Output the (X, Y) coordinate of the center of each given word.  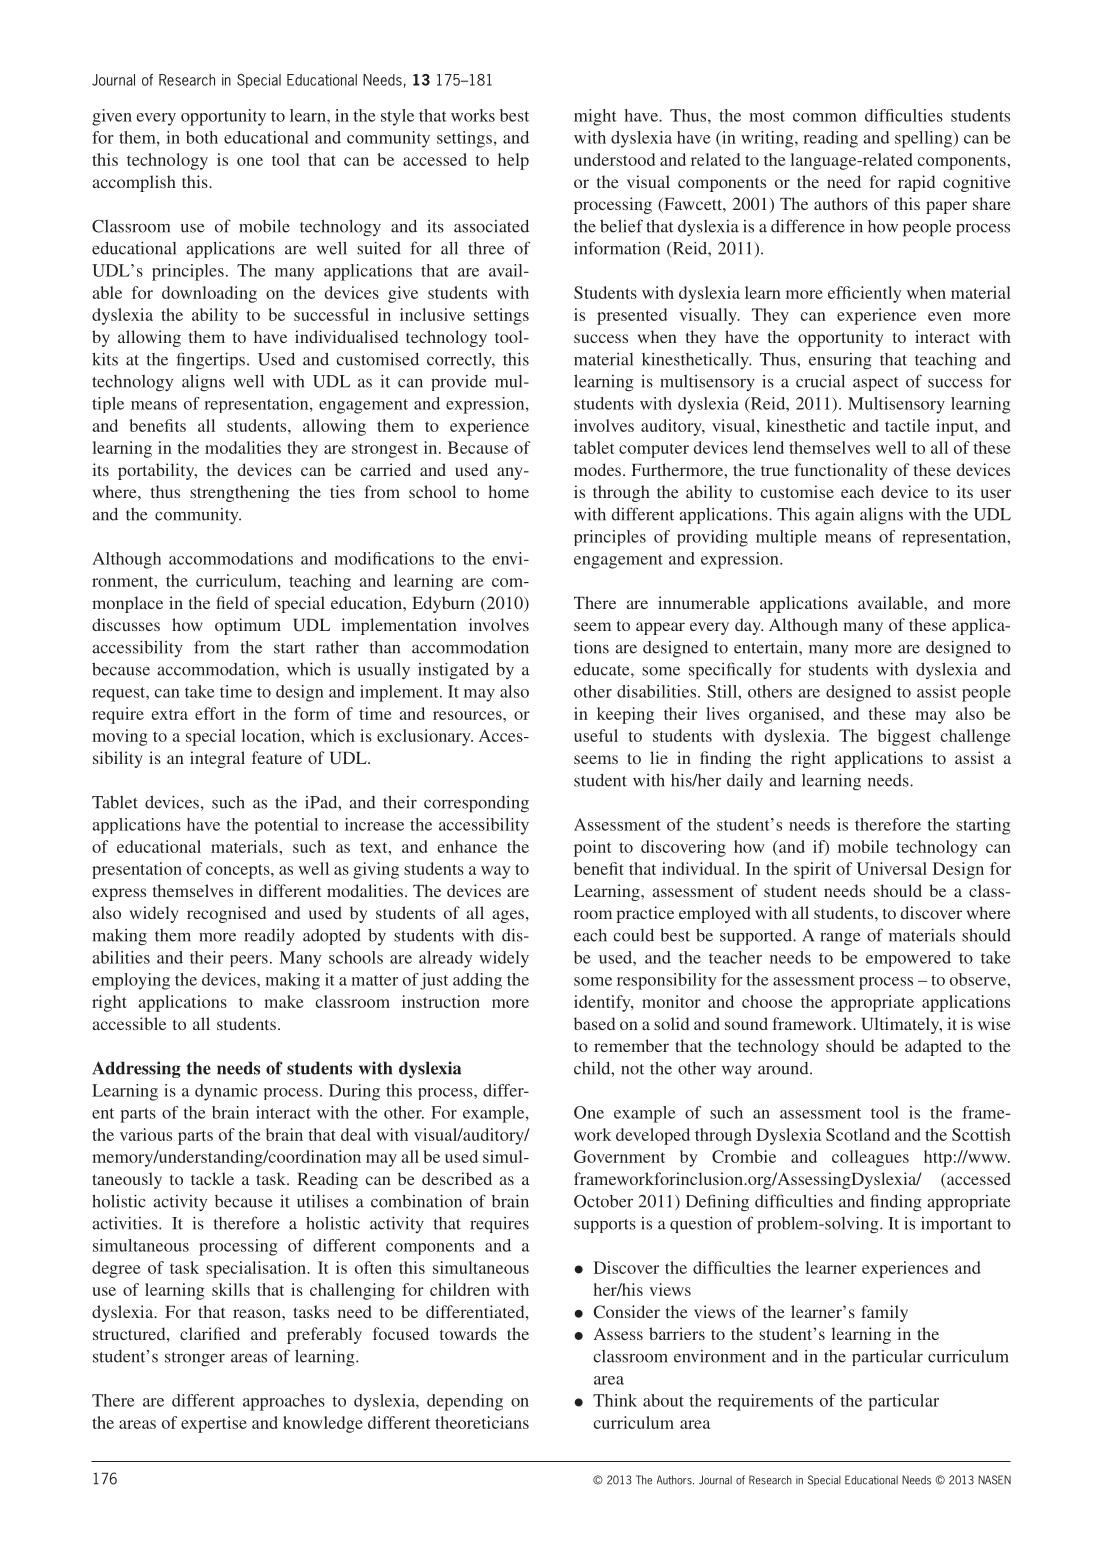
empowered (908, 959)
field (232, 602)
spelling (925, 139)
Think (615, 1400)
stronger (195, 1359)
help (513, 161)
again (834, 516)
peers (249, 961)
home (509, 491)
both (202, 137)
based (594, 1023)
